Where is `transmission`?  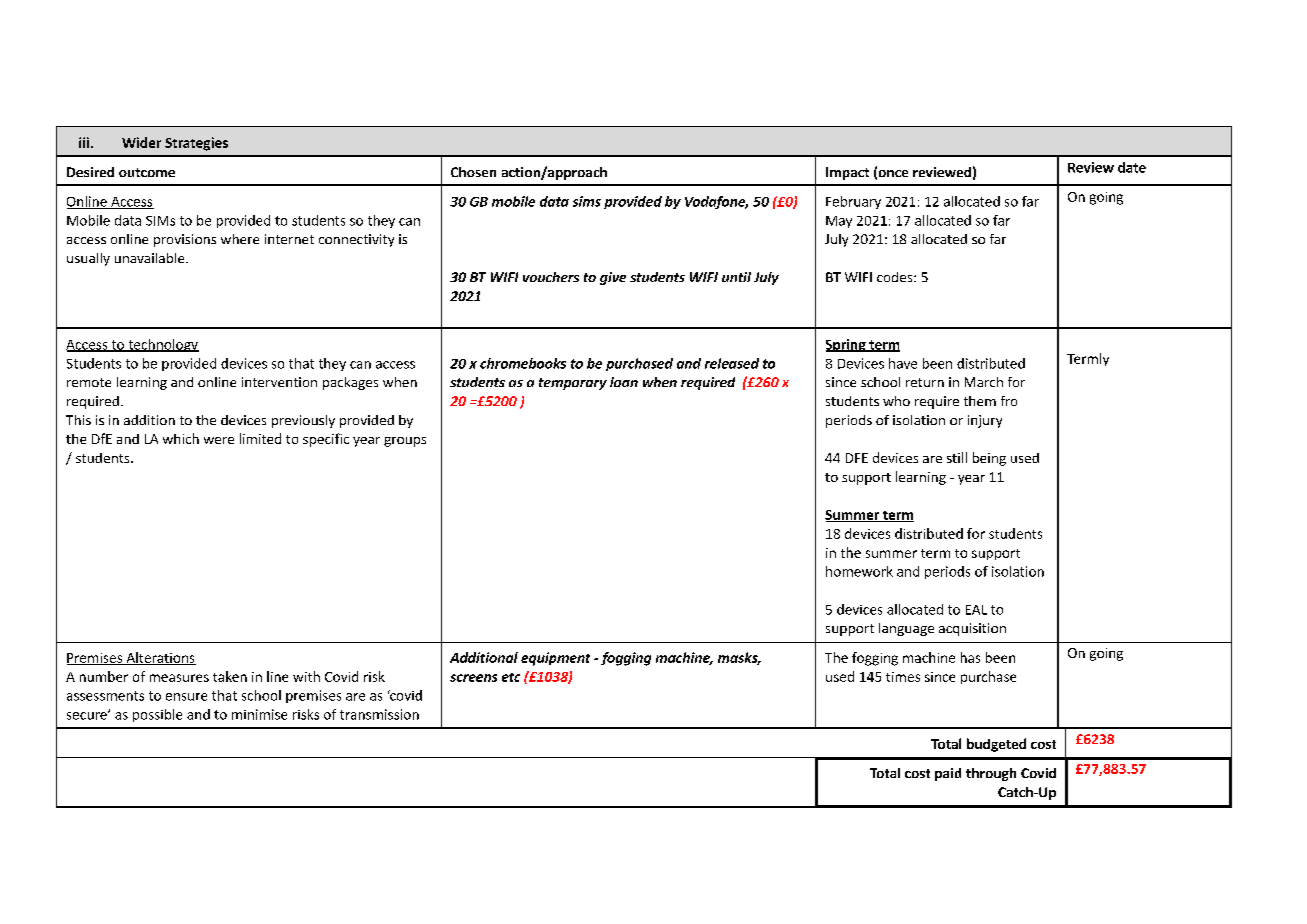
transmission is located at coordinates (379, 714).
